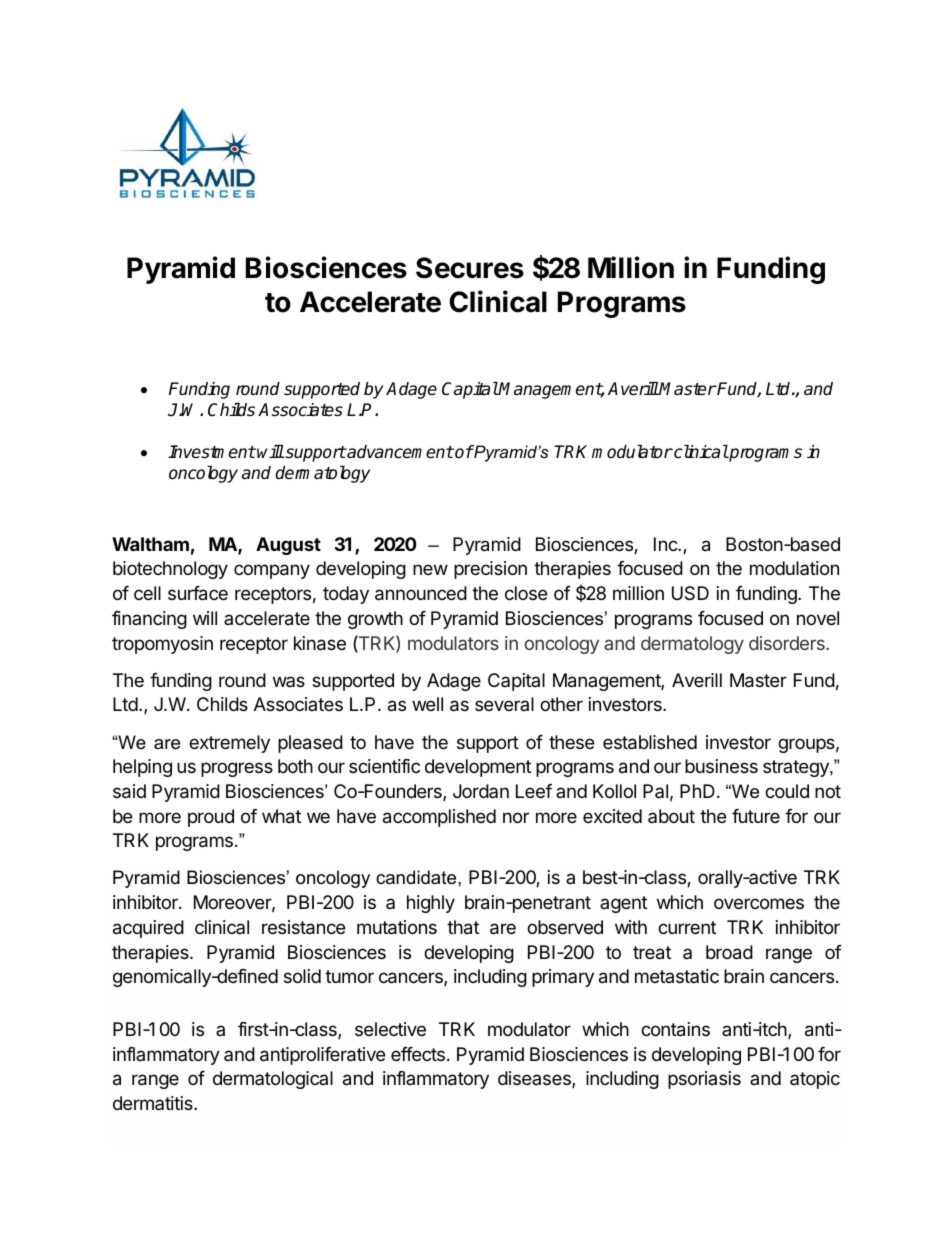  What do you see at coordinates (794, 568) in the image?
I see `modulation` at bounding box center [794, 568].
